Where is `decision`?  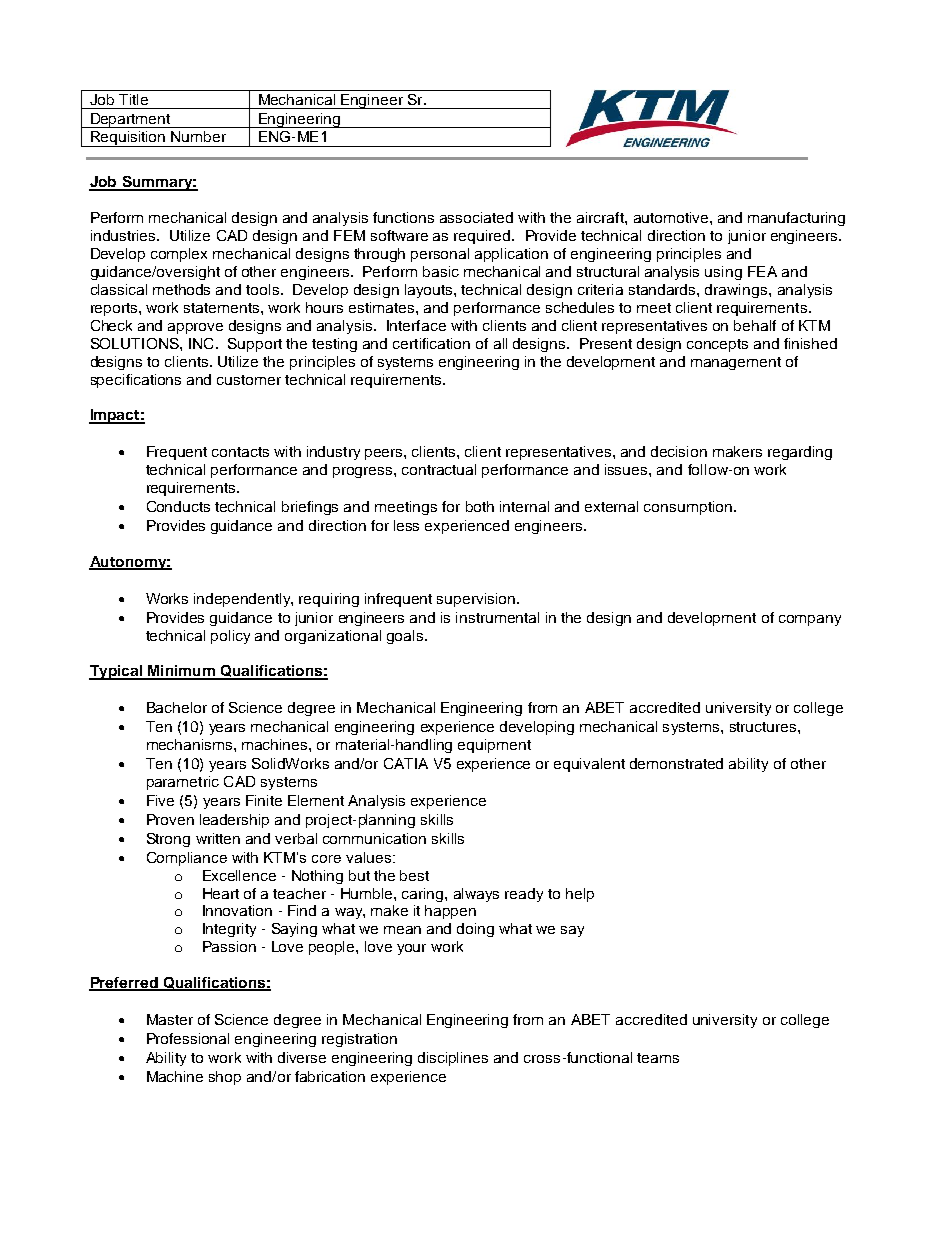 decision is located at coordinates (679, 451).
